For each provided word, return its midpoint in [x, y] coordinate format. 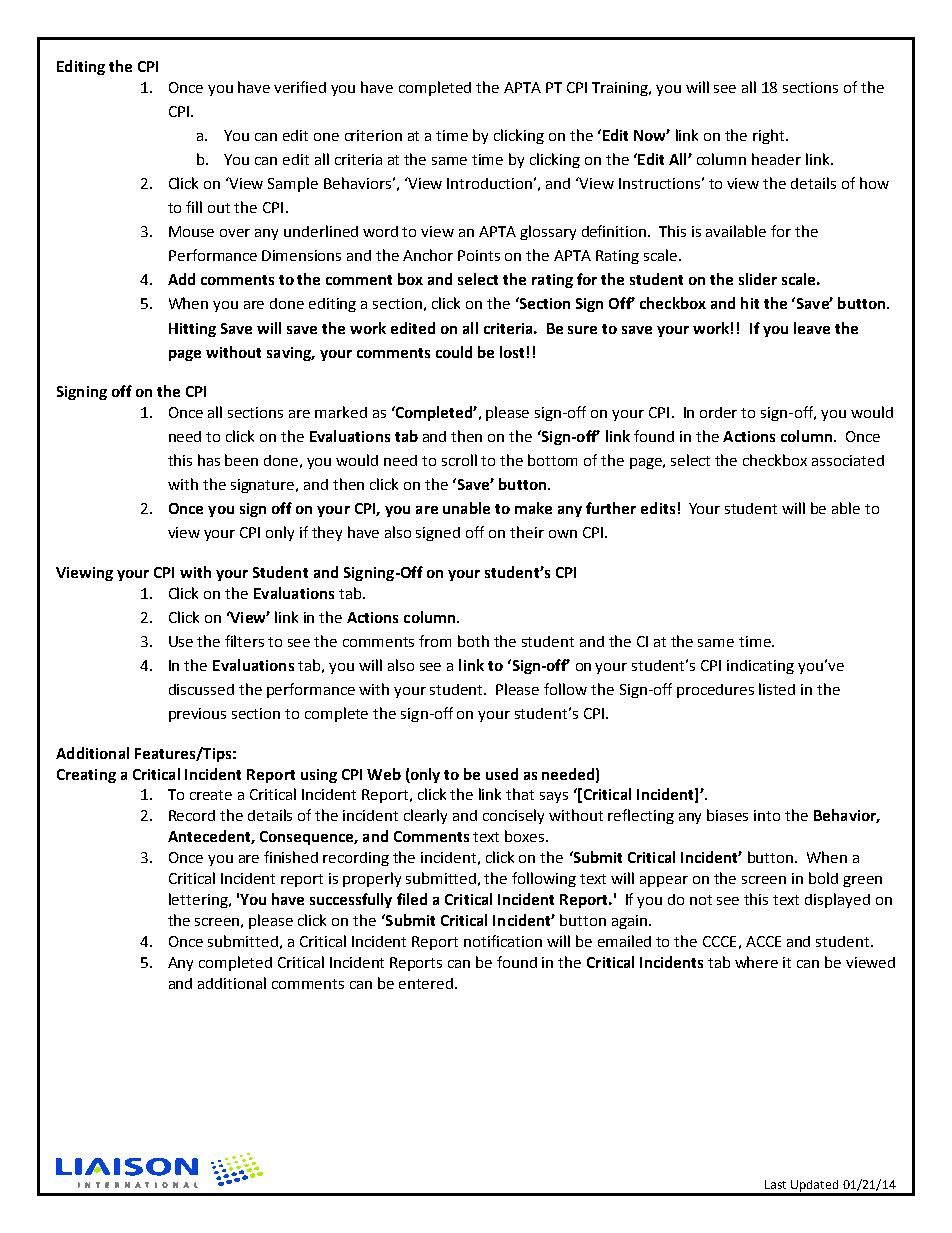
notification [503, 941]
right [770, 136]
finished [291, 857]
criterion [373, 135]
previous [197, 715]
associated [848, 460]
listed [777, 689]
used [502, 774]
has [209, 460]
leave [812, 328]
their [527, 532]
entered [427, 983]
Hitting [192, 330]
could [454, 352]
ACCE [763, 941]
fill [194, 207]
